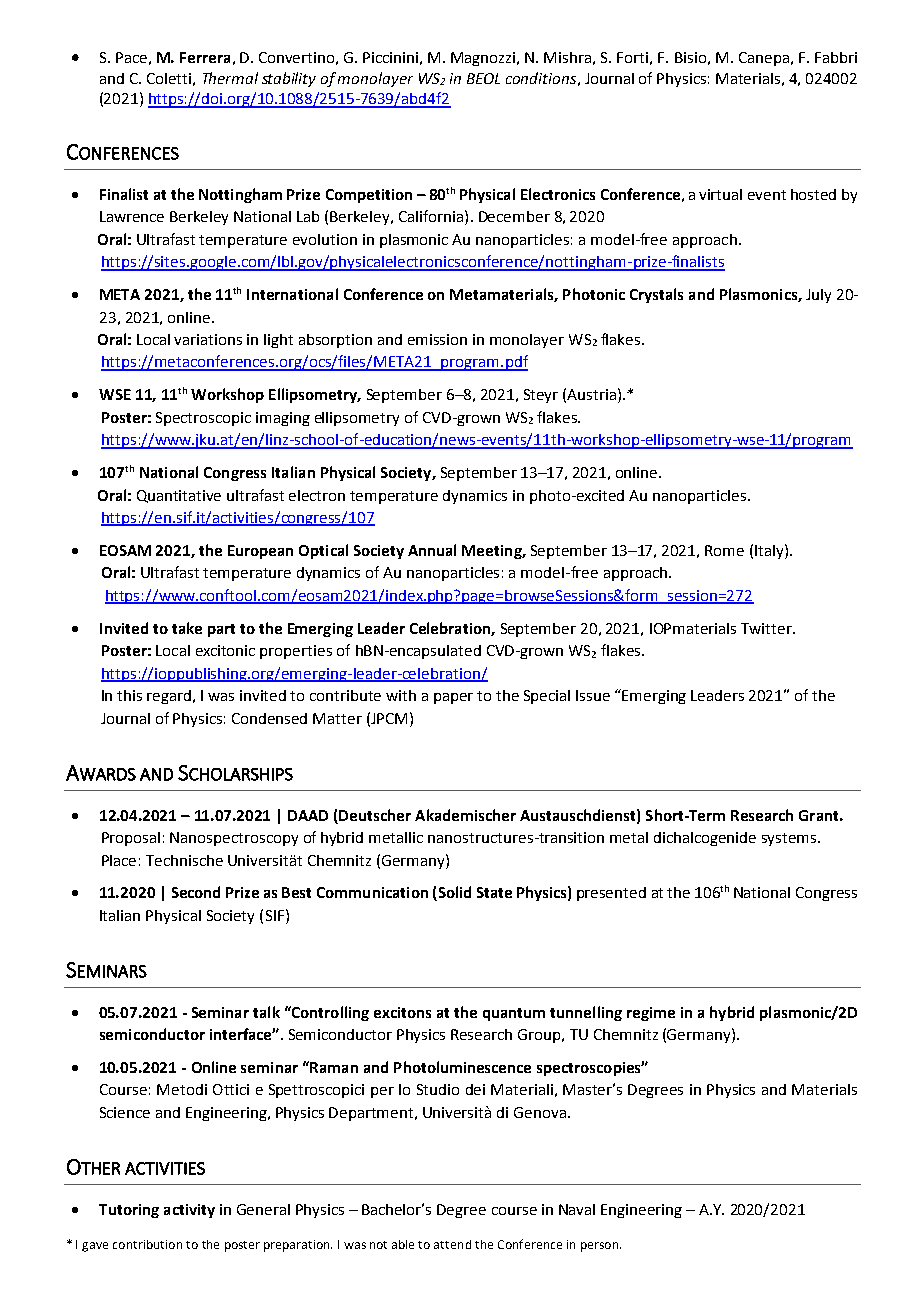  I want to click on person, so click(601, 1247).
